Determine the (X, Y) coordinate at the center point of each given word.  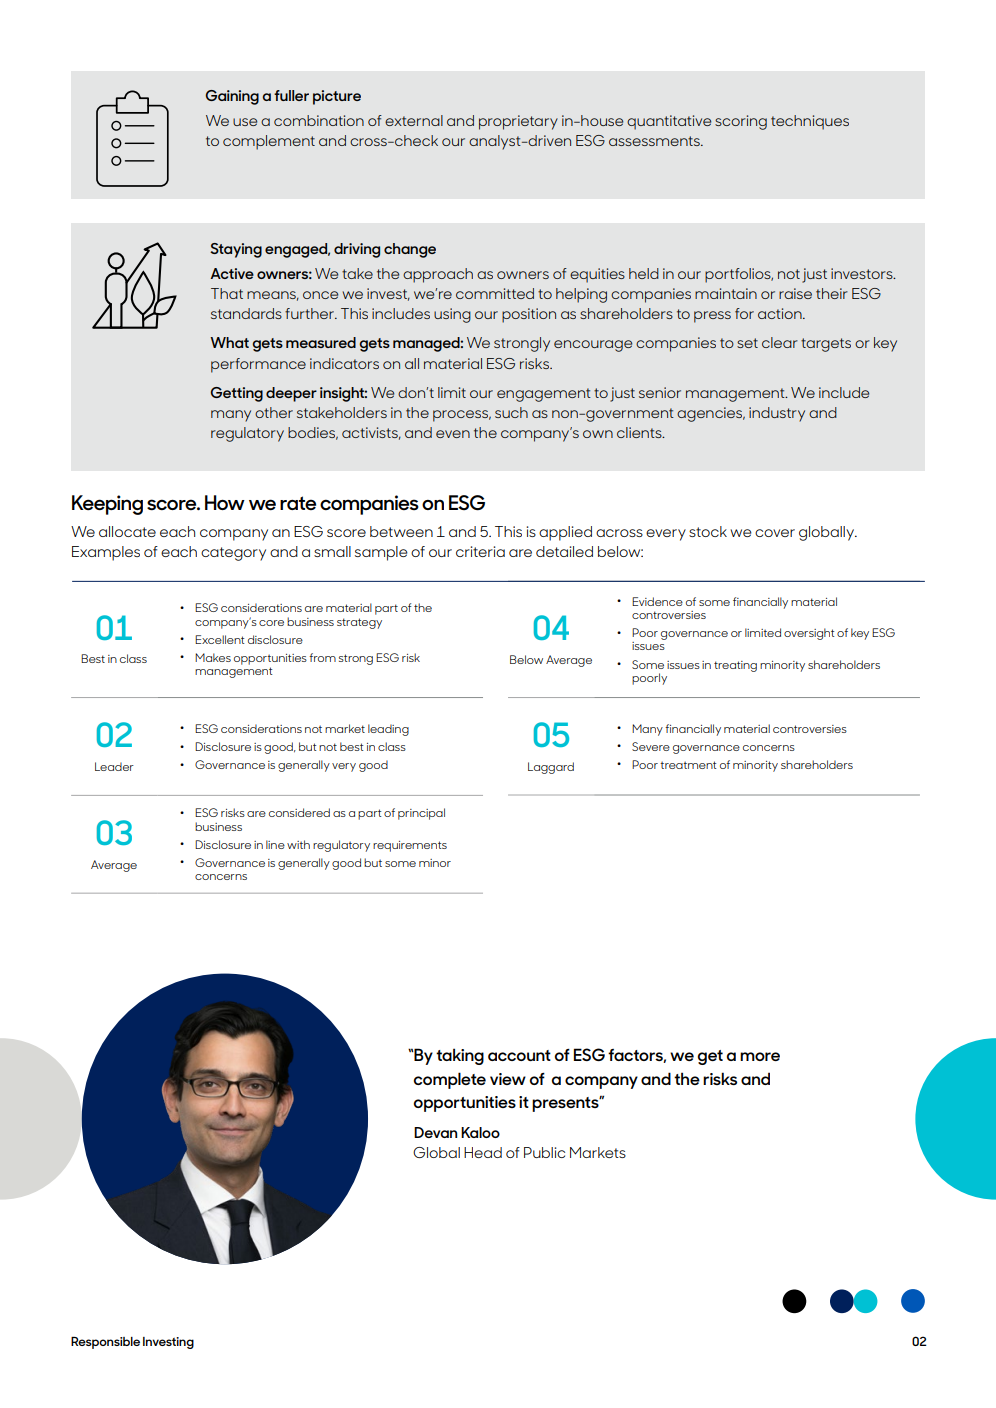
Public (544, 1152)
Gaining (232, 97)
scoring (741, 122)
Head (483, 1152)
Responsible (105, 1343)
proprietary (518, 122)
